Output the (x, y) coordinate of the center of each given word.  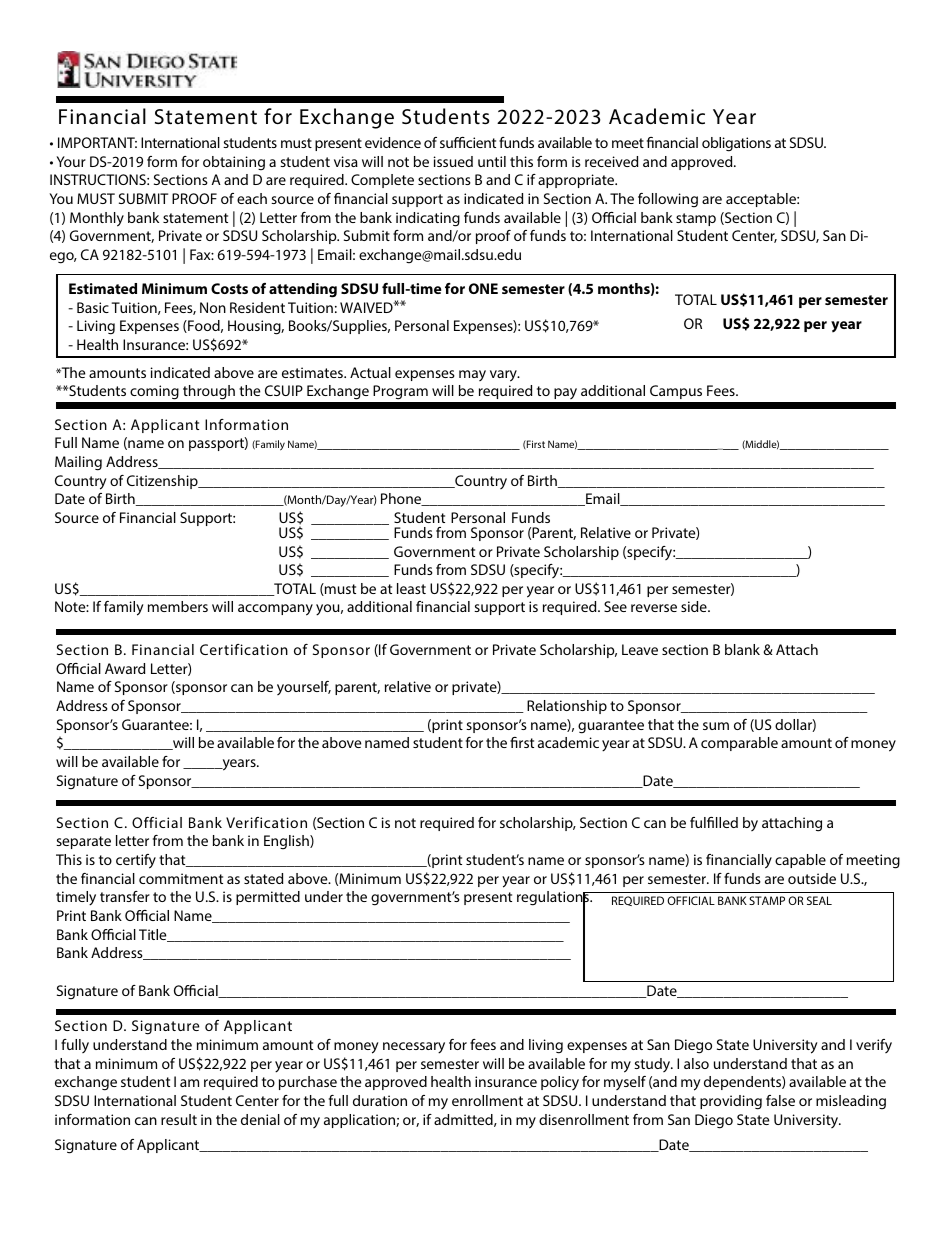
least (411, 588)
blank (742, 649)
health (451, 1081)
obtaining (234, 163)
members (178, 606)
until (492, 161)
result (179, 1119)
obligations (736, 144)
